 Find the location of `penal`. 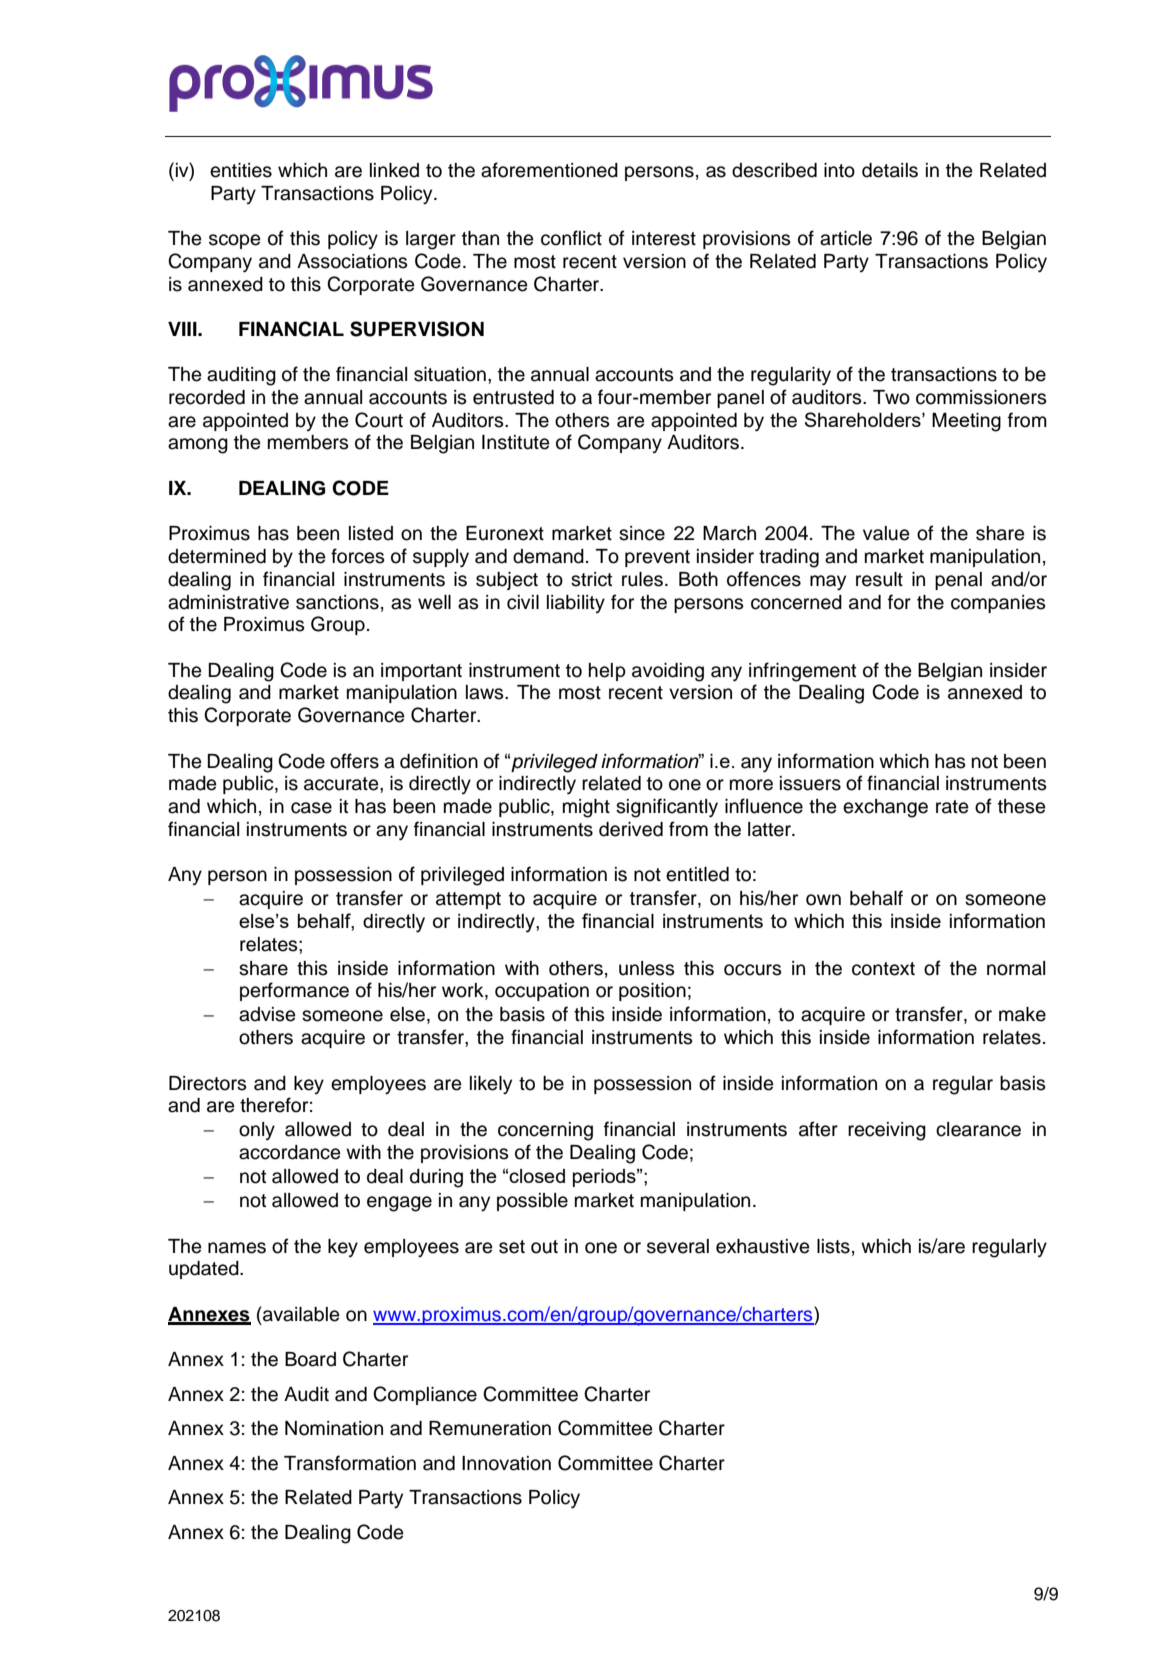

penal is located at coordinates (958, 581).
